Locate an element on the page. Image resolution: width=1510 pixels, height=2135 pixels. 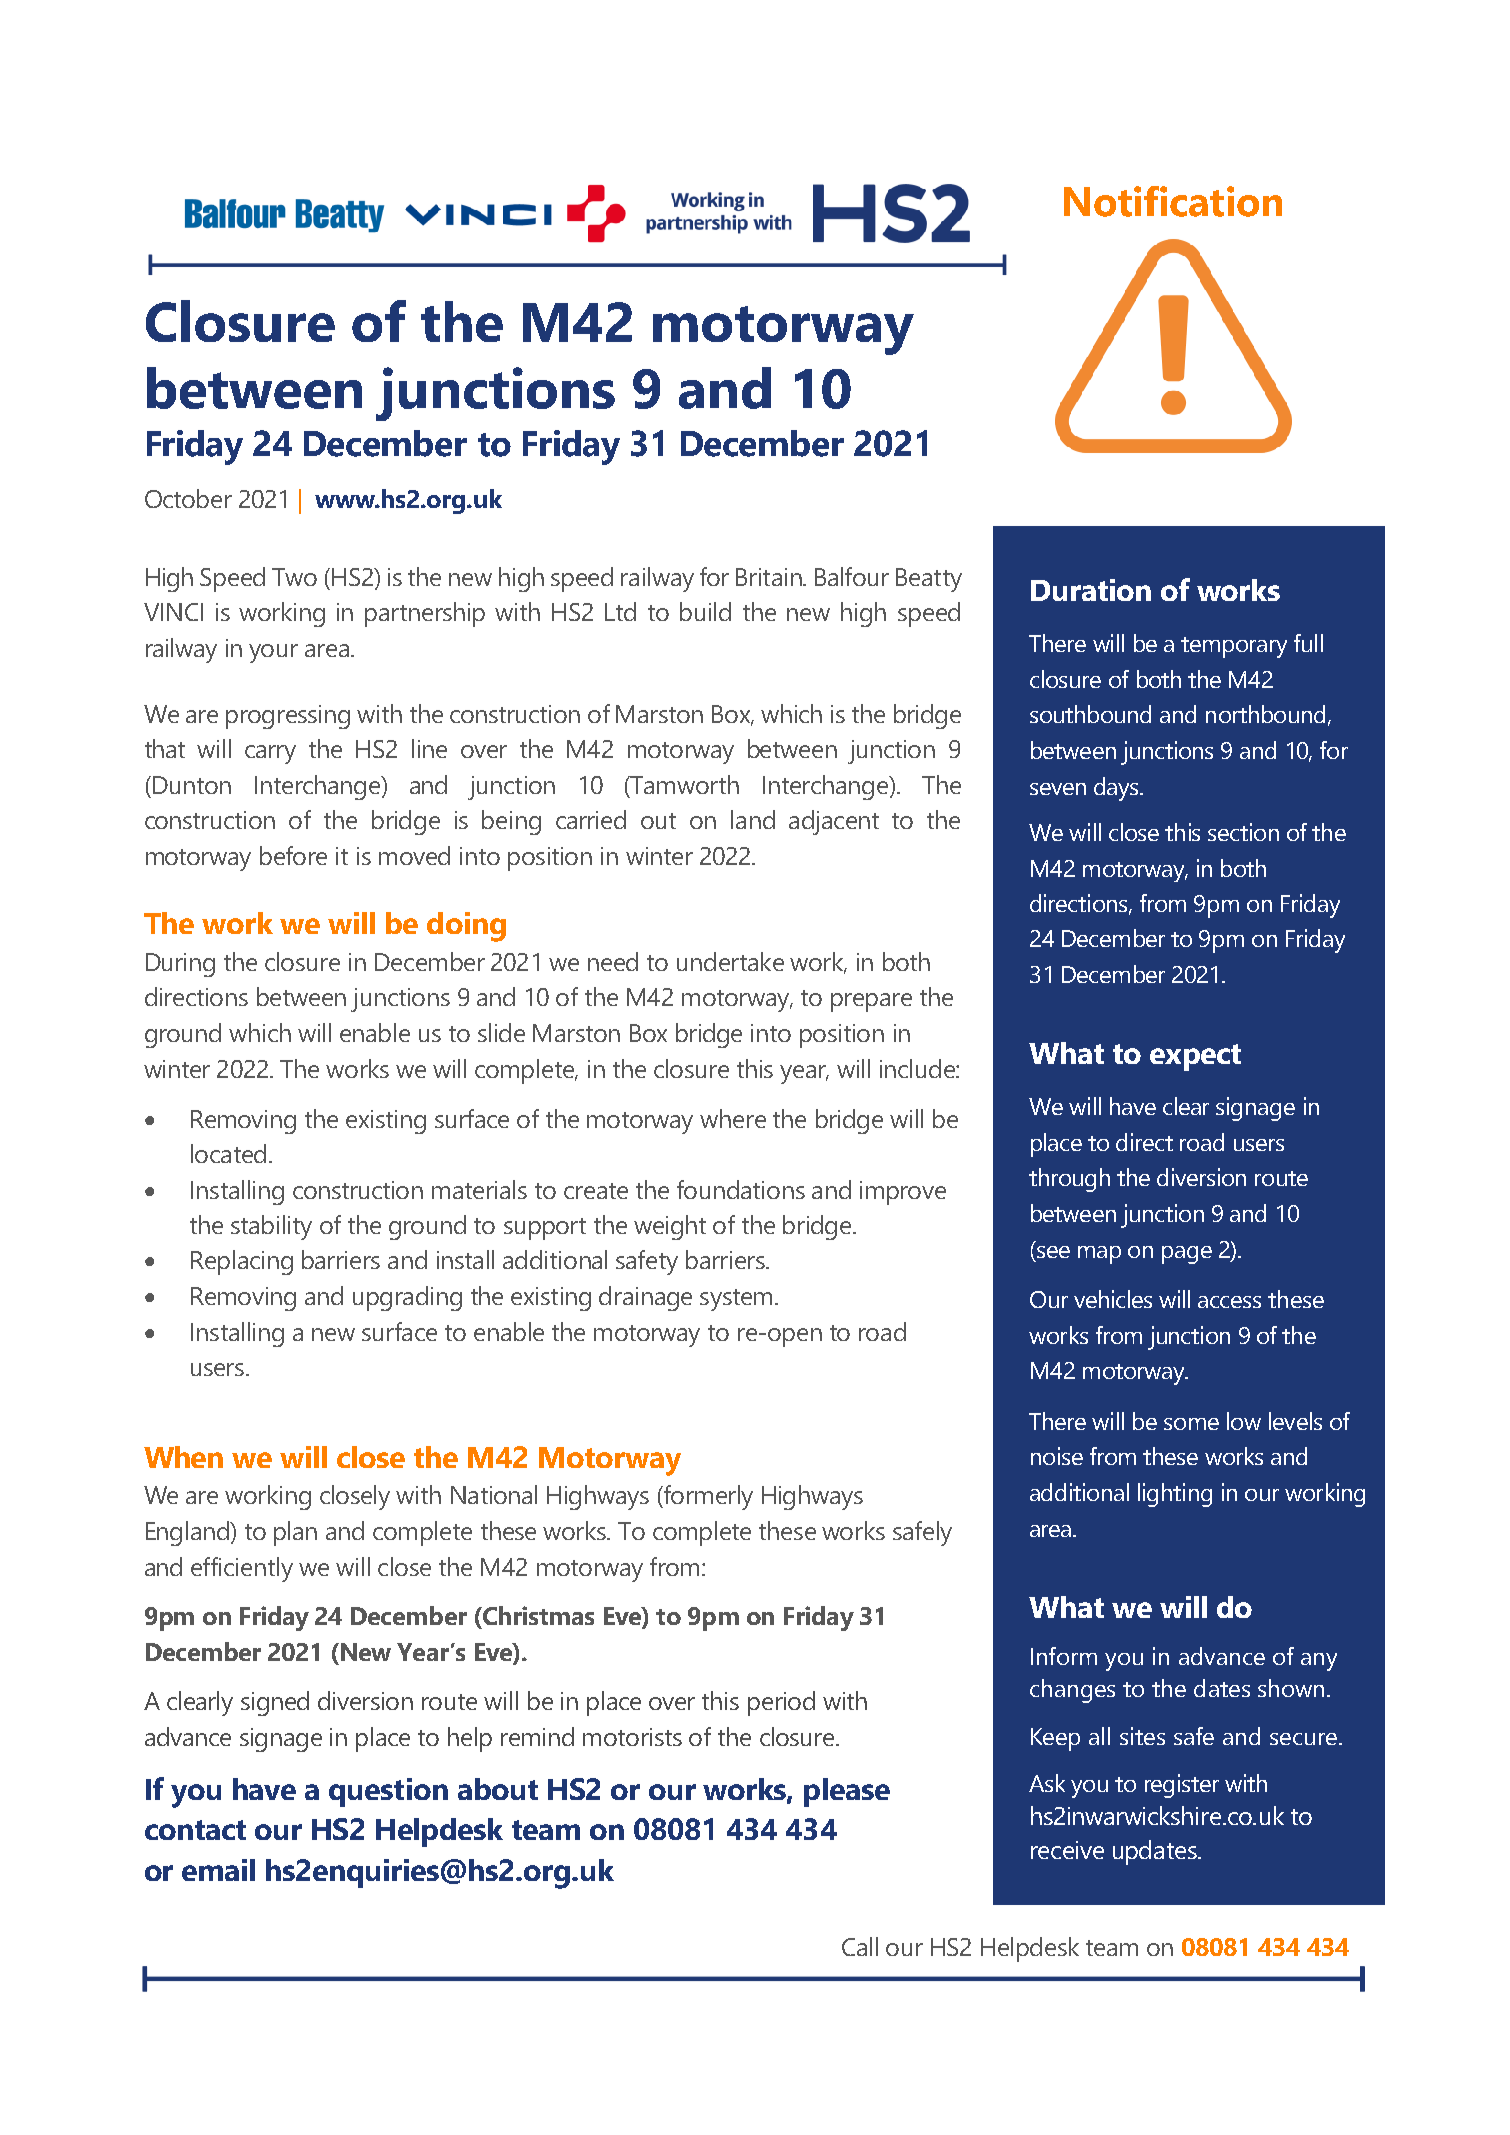
days is located at coordinates (1117, 789).
